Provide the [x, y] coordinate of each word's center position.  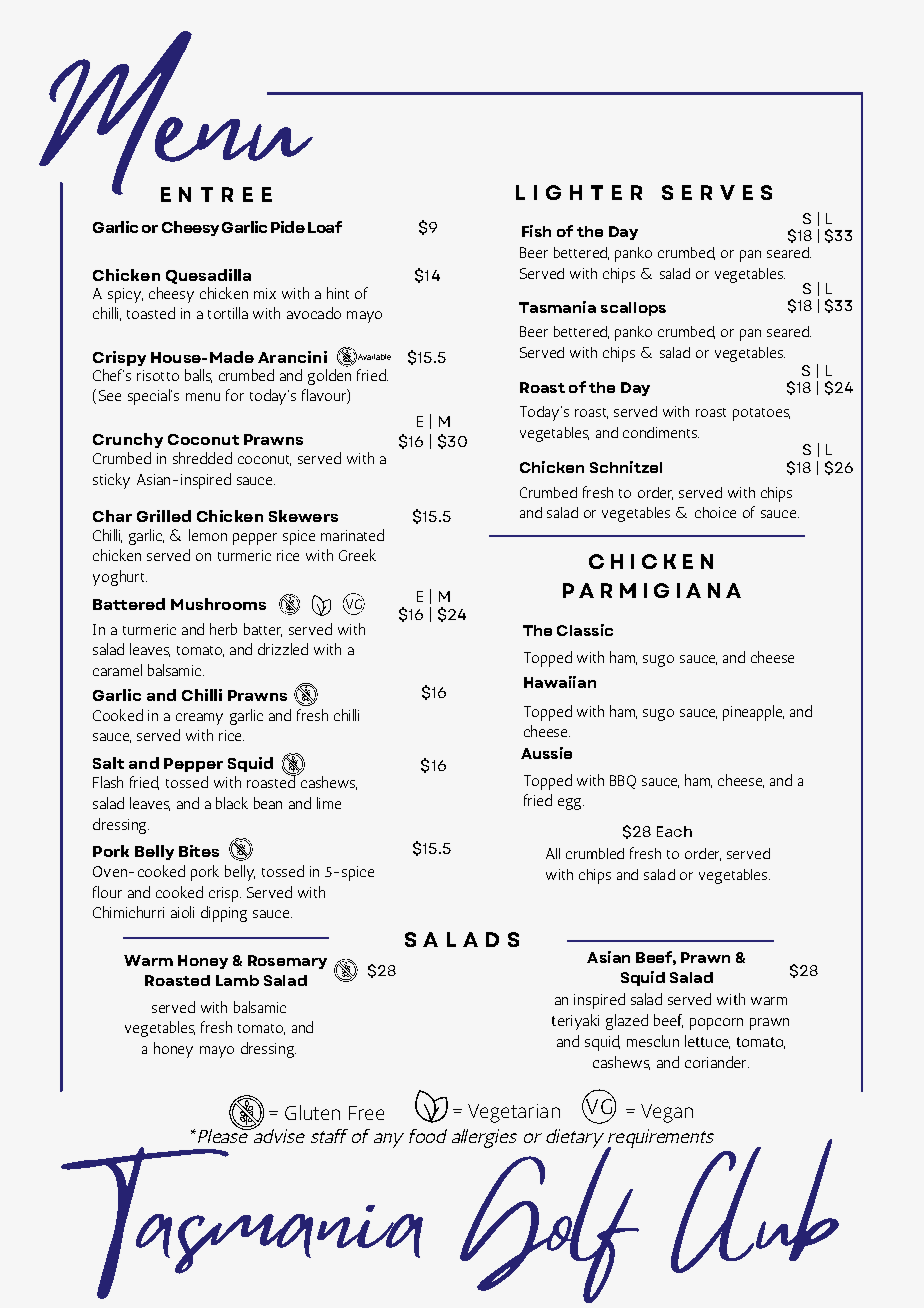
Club [753, 1203]
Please [224, 1134]
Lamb [237, 980]
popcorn [716, 1024]
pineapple [753, 713]
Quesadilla [208, 276]
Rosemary [287, 962]
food [428, 1136]
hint [338, 293]
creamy [199, 719]
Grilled [164, 516]
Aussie [546, 753]
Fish [536, 231]
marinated [352, 535]
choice [715, 512]
